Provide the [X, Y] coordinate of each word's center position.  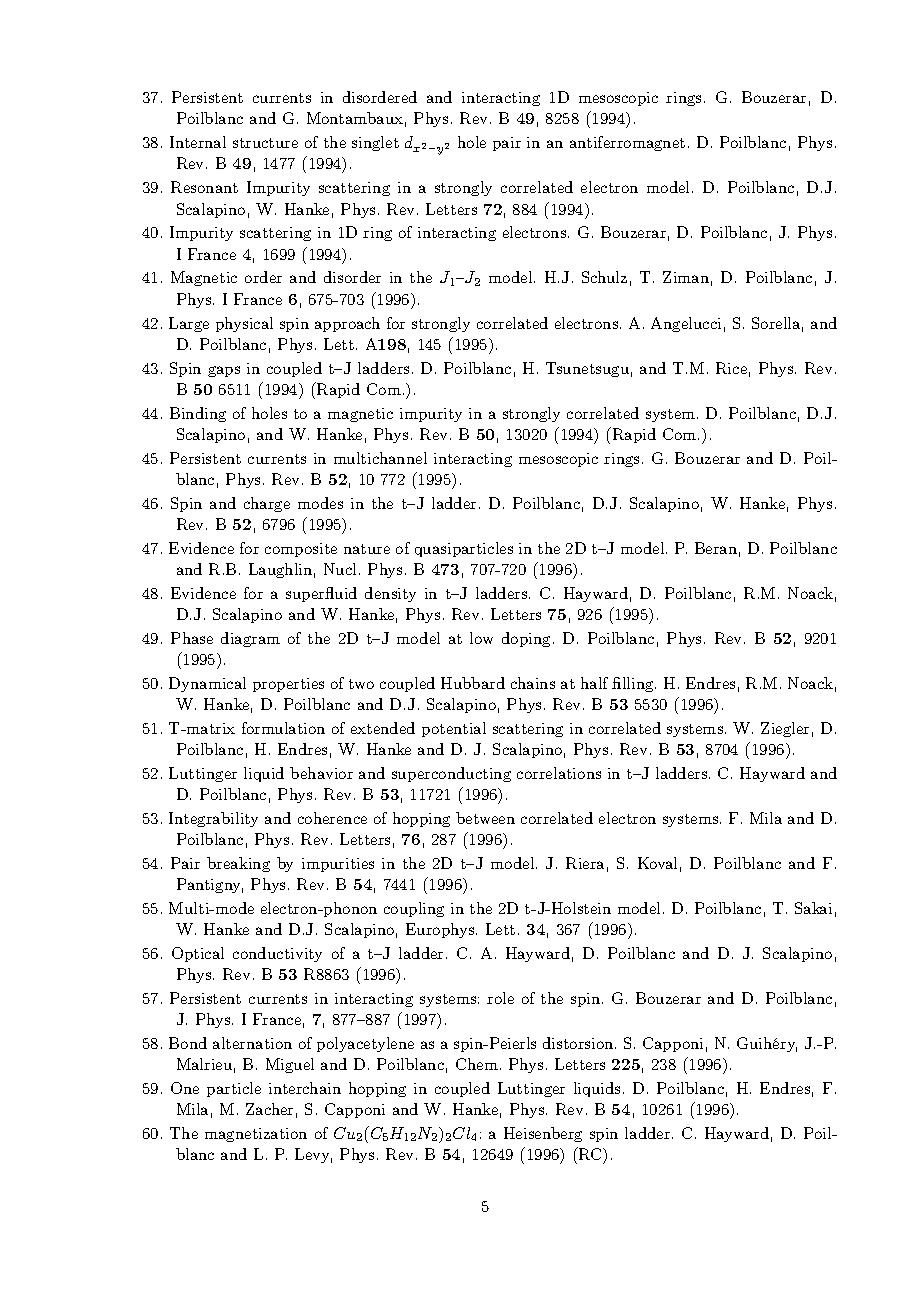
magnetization [256, 1135]
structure [265, 143]
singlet [375, 143]
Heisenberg [543, 1134]
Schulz [604, 277]
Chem [477, 1064]
